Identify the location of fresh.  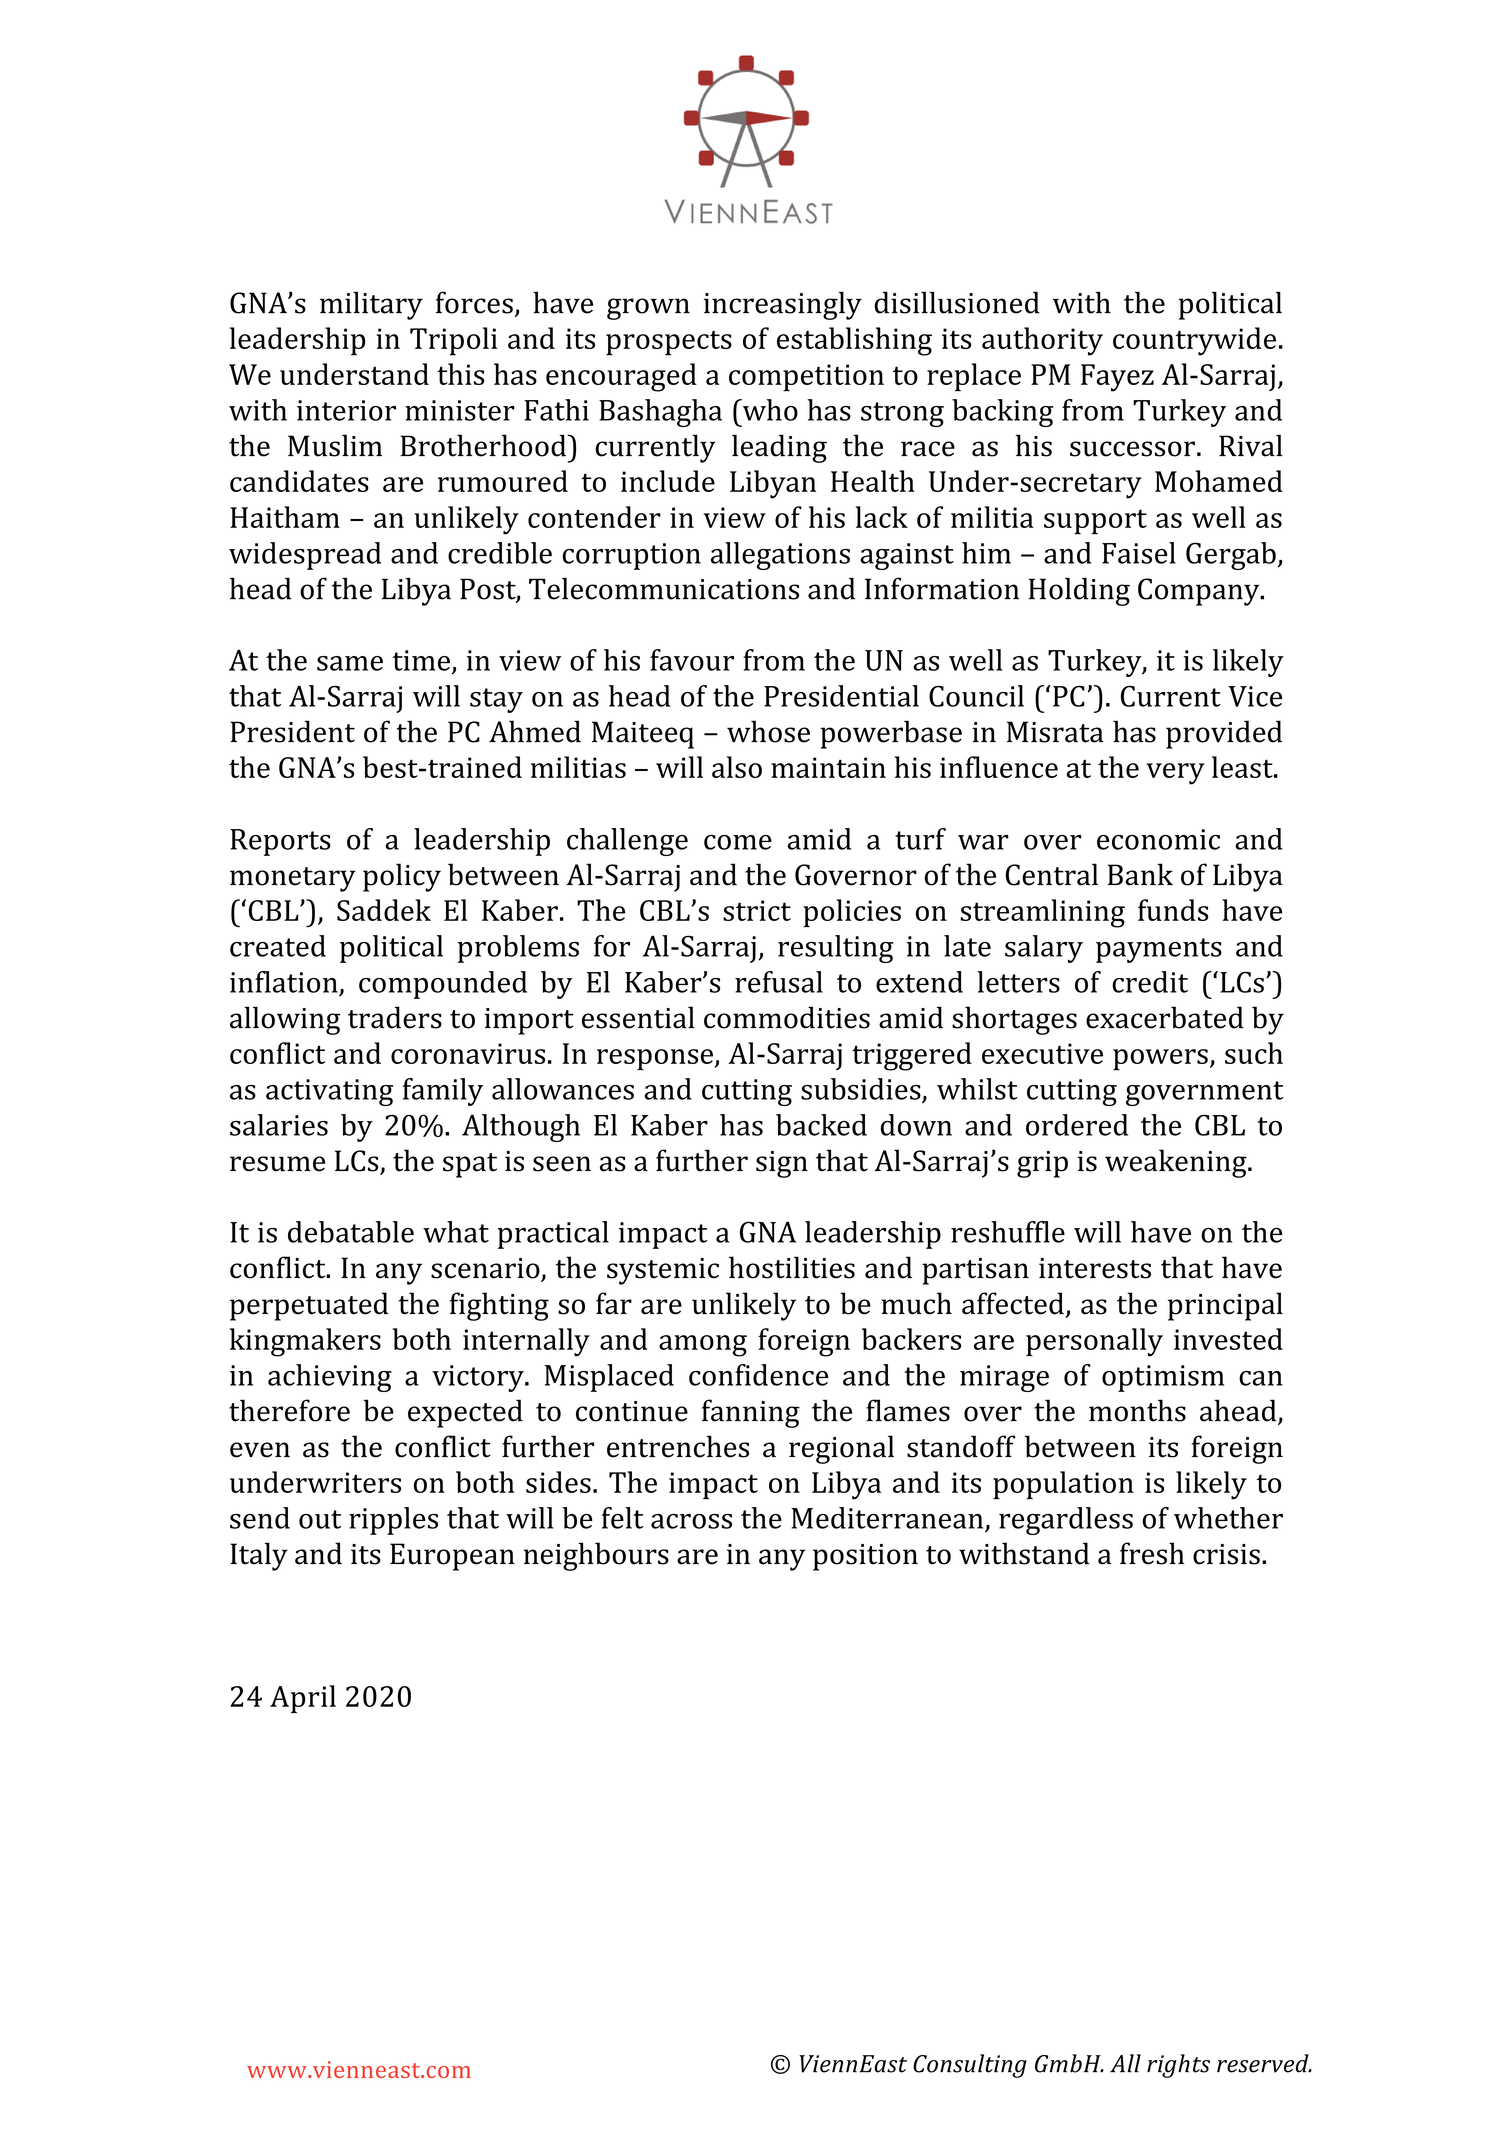
(1152, 1553).
